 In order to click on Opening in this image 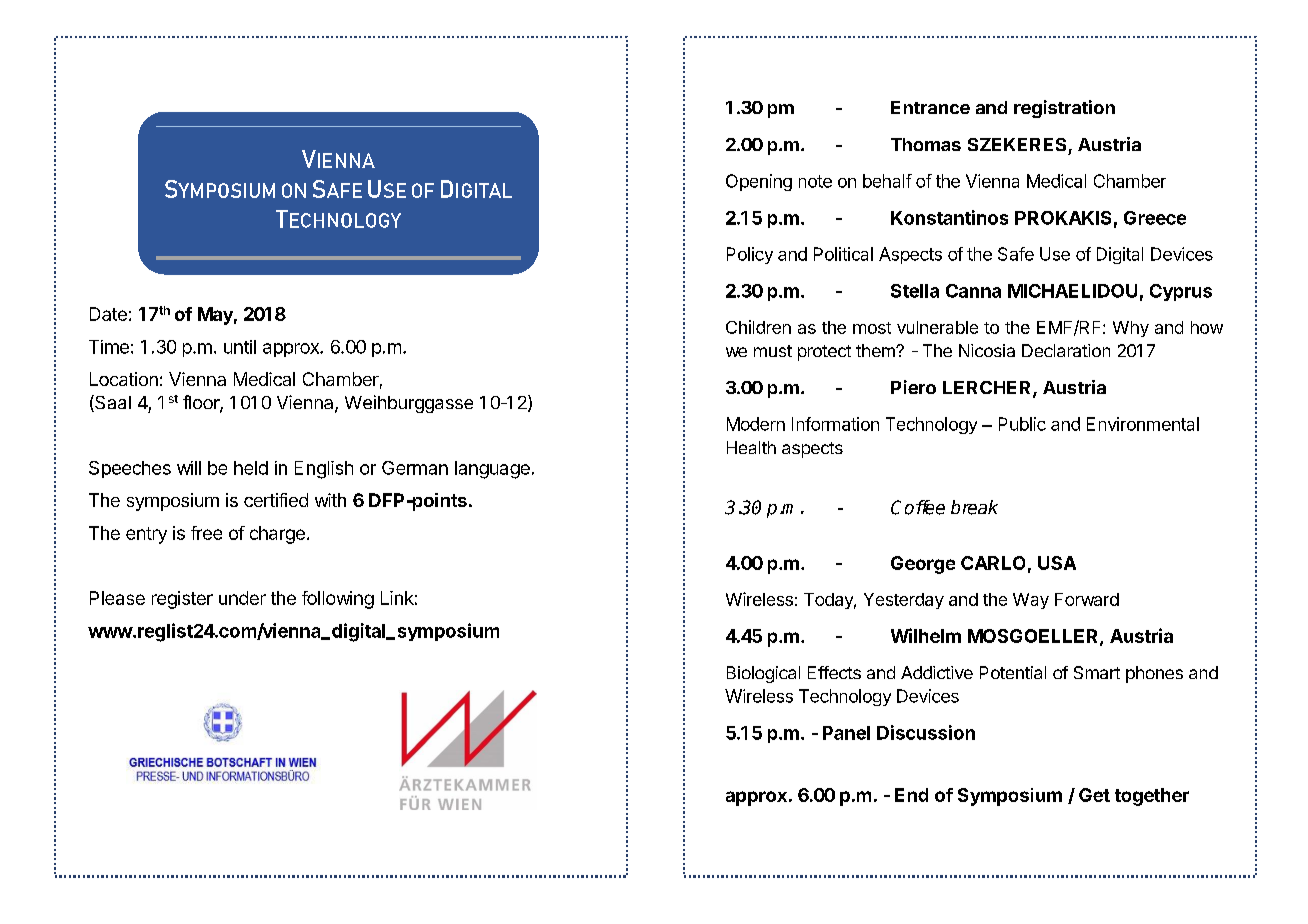, I will do `click(759, 182)`.
